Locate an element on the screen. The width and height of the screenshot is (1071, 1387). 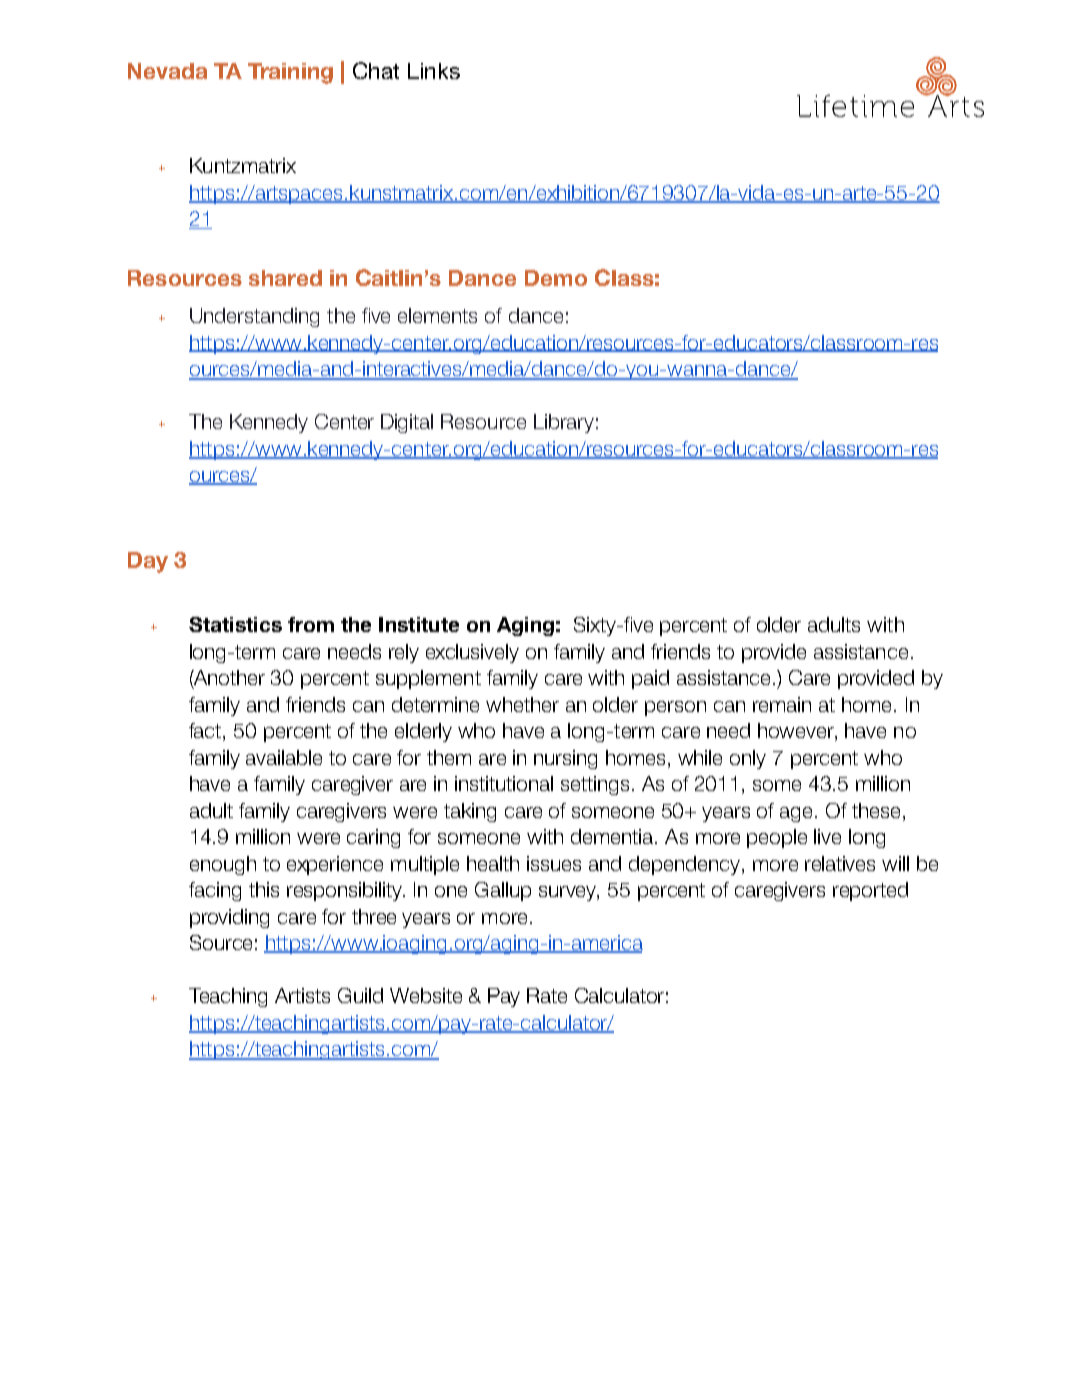
providing is located at coordinates (229, 918).
